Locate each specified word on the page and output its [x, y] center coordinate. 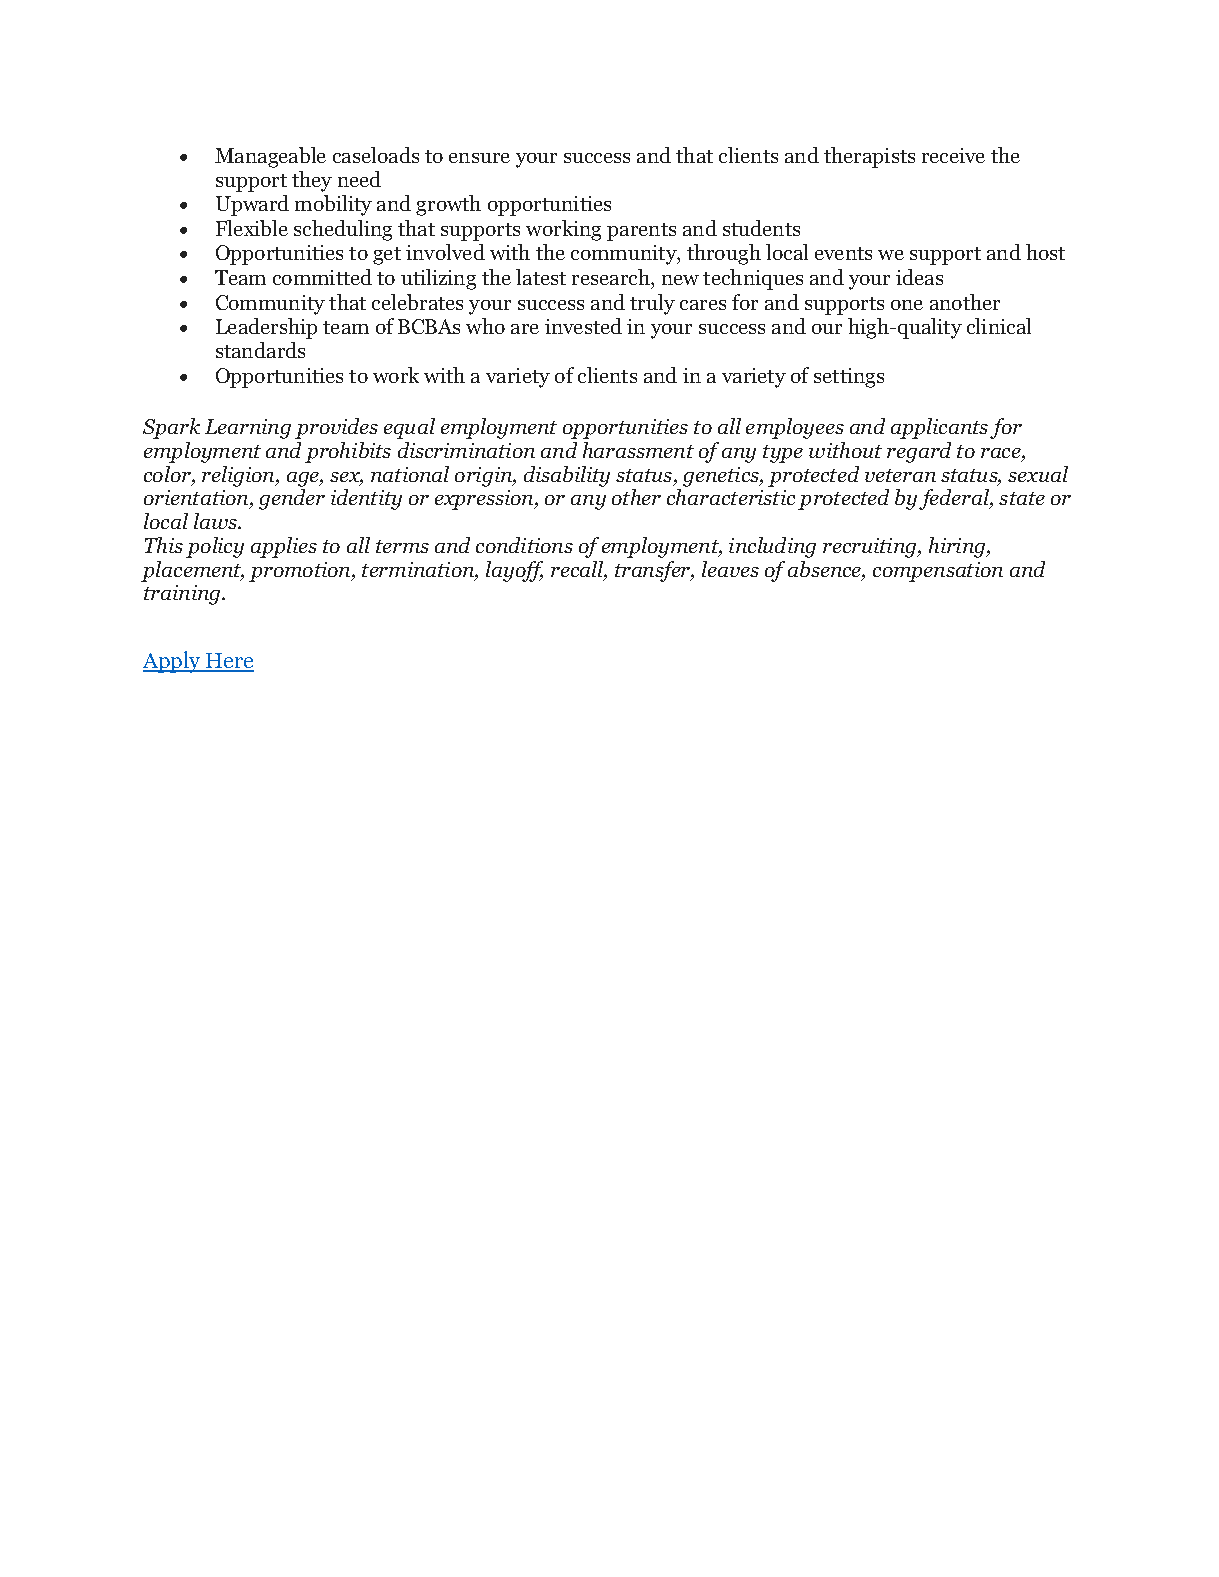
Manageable [270, 157]
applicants [939, 428]
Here [229, 662]
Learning [248, 429]
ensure [479, 158]
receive [953, 155]
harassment [638, 450]
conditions [524, 545]
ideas [919, 277]
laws [216, 521]
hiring [958, 547]
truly [652, 304]
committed [322, 277]
